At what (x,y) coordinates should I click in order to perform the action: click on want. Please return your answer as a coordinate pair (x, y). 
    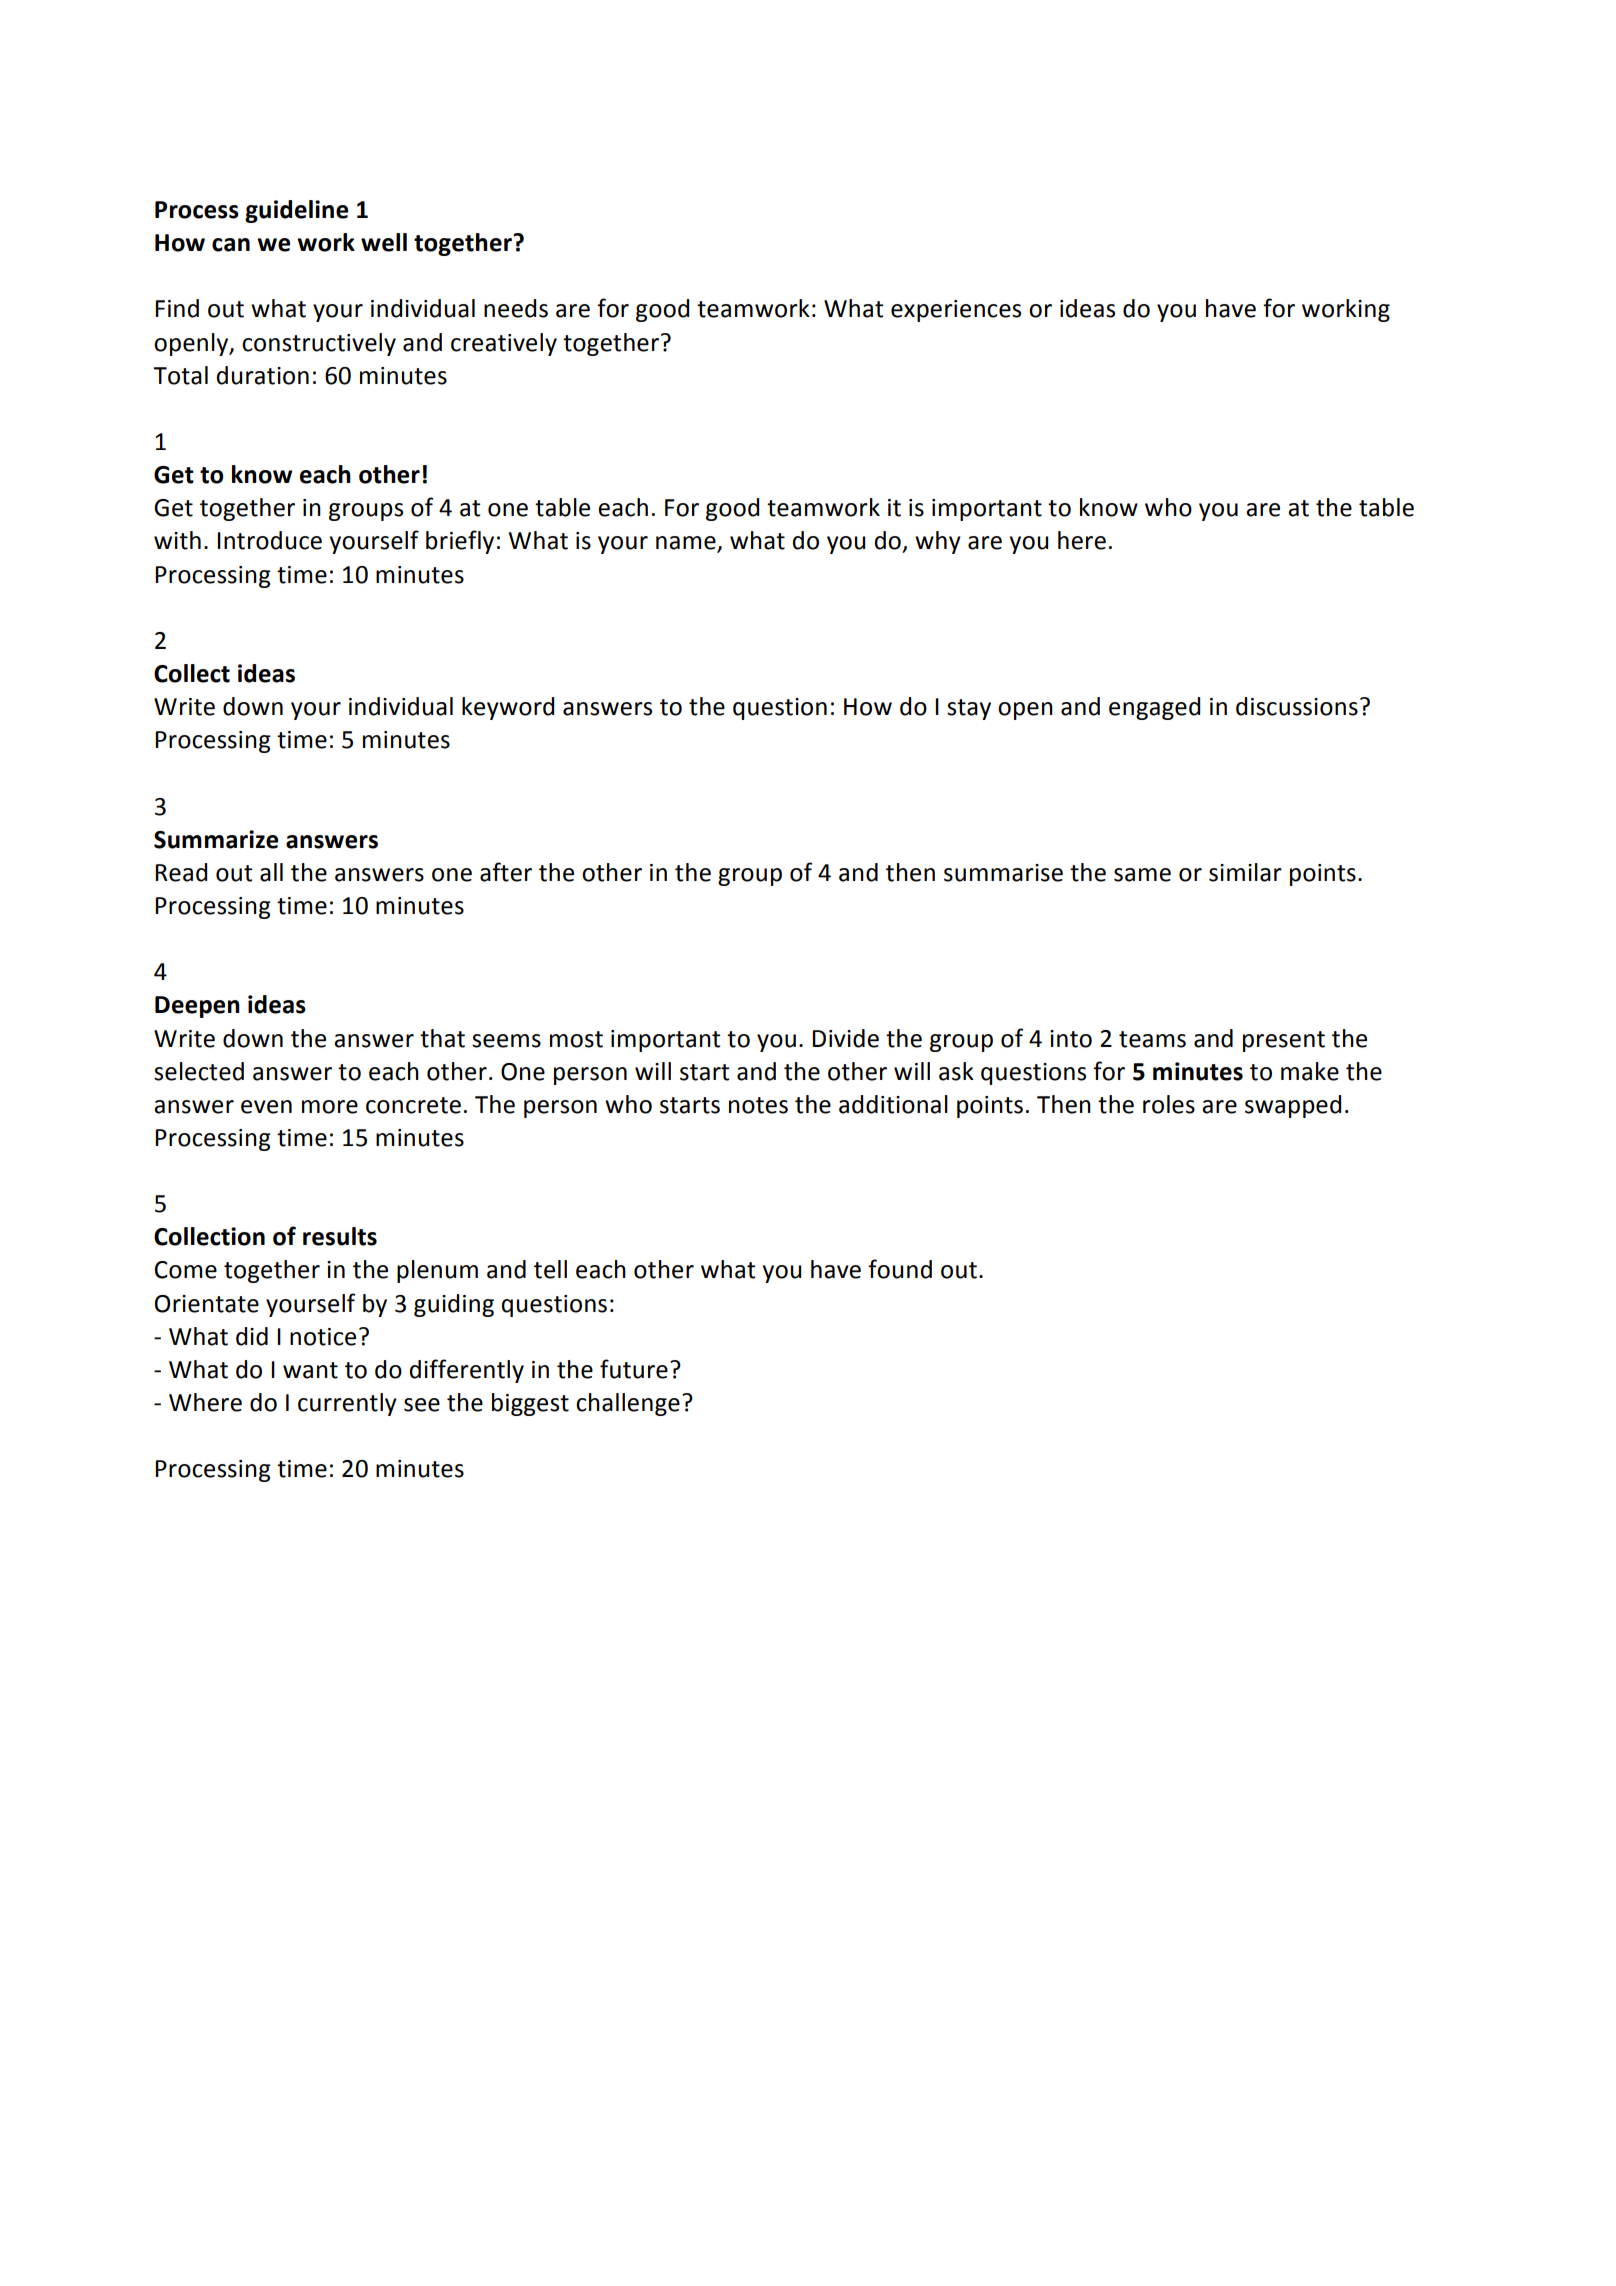
    Looking at the image, I should click on (310, 1370).
